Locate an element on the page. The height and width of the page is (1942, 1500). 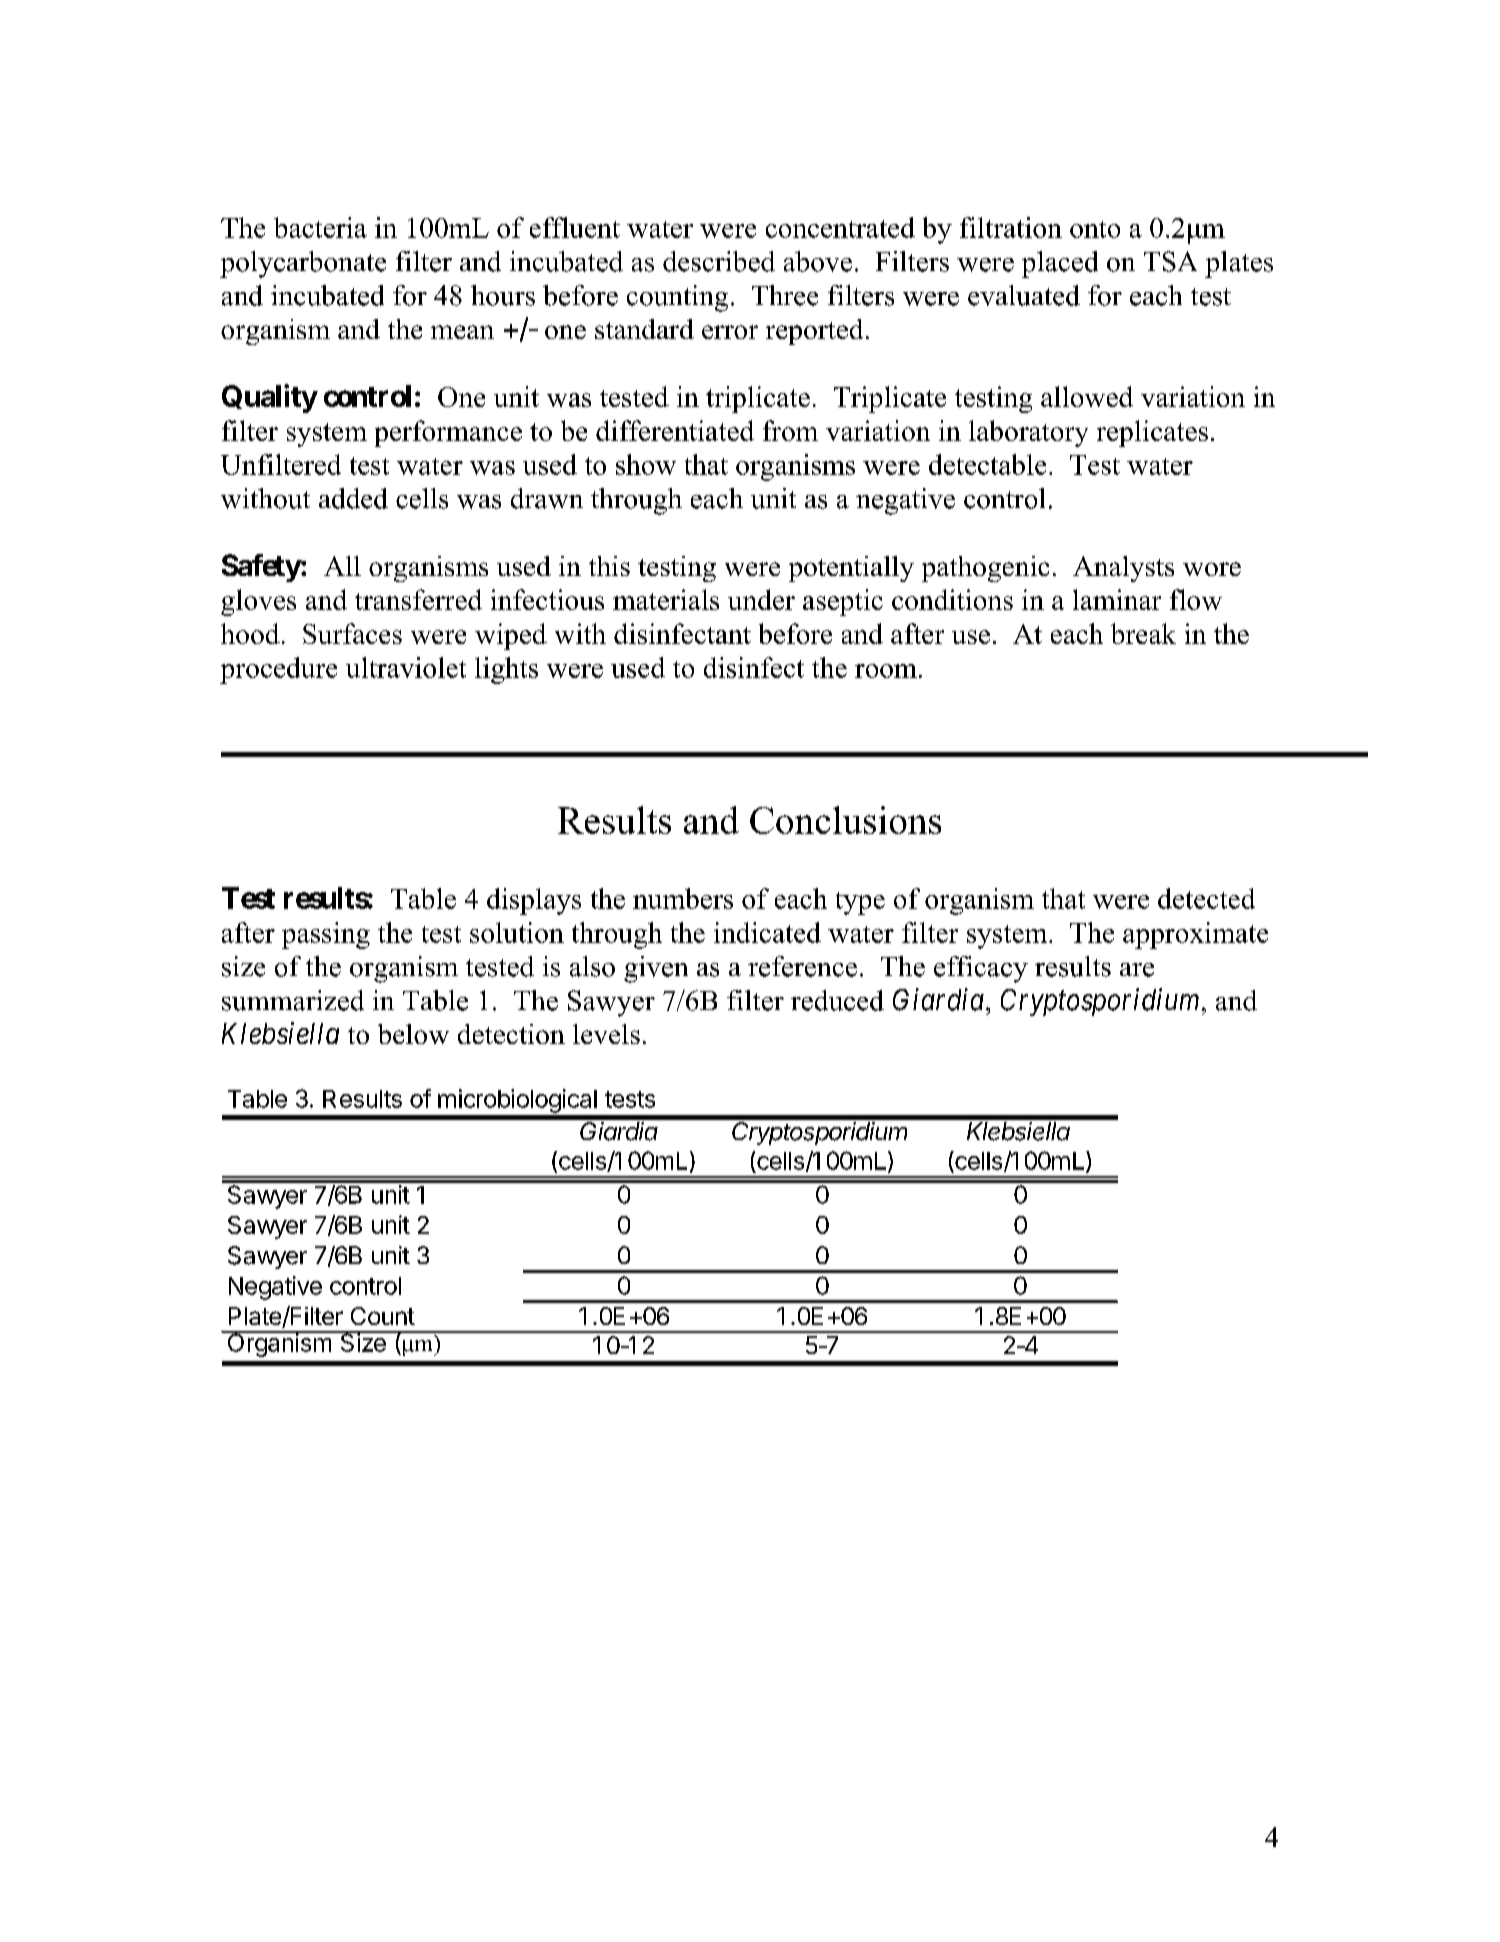
below is located at coordinates (413, 1034).
